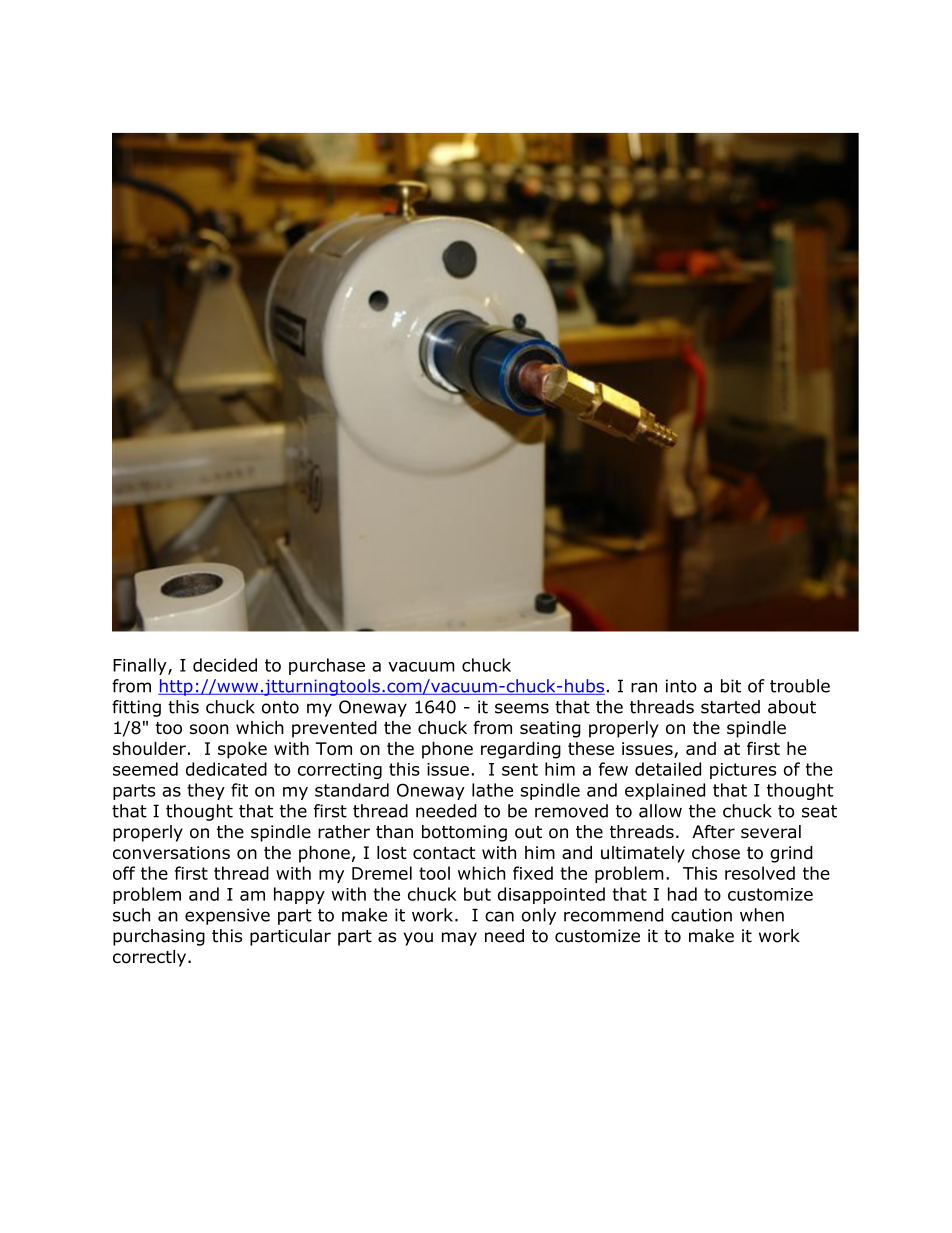 This screenshot has height=1233, width=952. What do you see at coordinates (459, 939) in the screenshot?
I see `may` at bounding box center [459, 939].
